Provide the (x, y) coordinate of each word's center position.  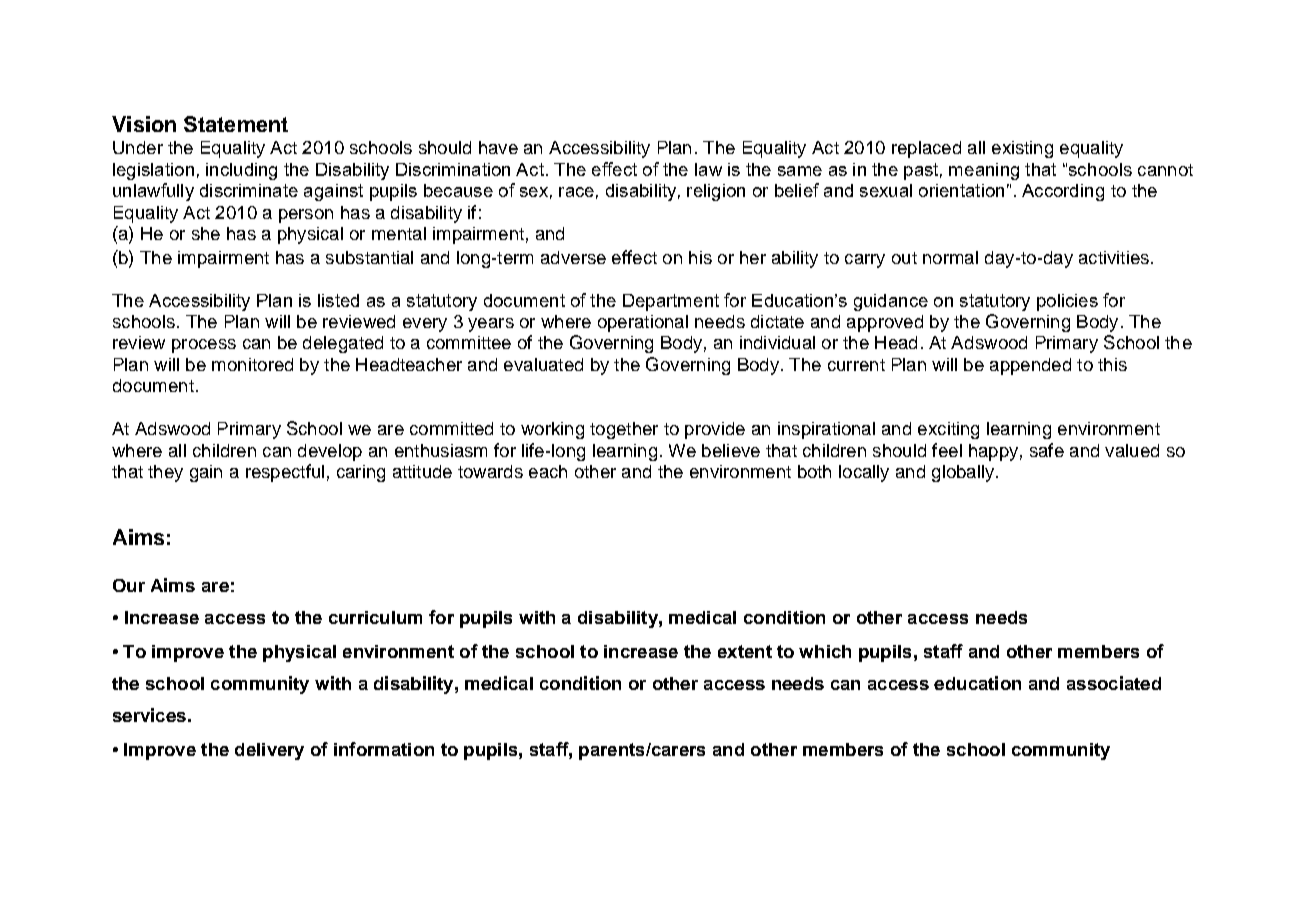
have (498, 147)
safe (1047, 450)
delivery (269, 751)
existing (1022, 149)
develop (330, 452)
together (624, 430)
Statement (236, 124)
